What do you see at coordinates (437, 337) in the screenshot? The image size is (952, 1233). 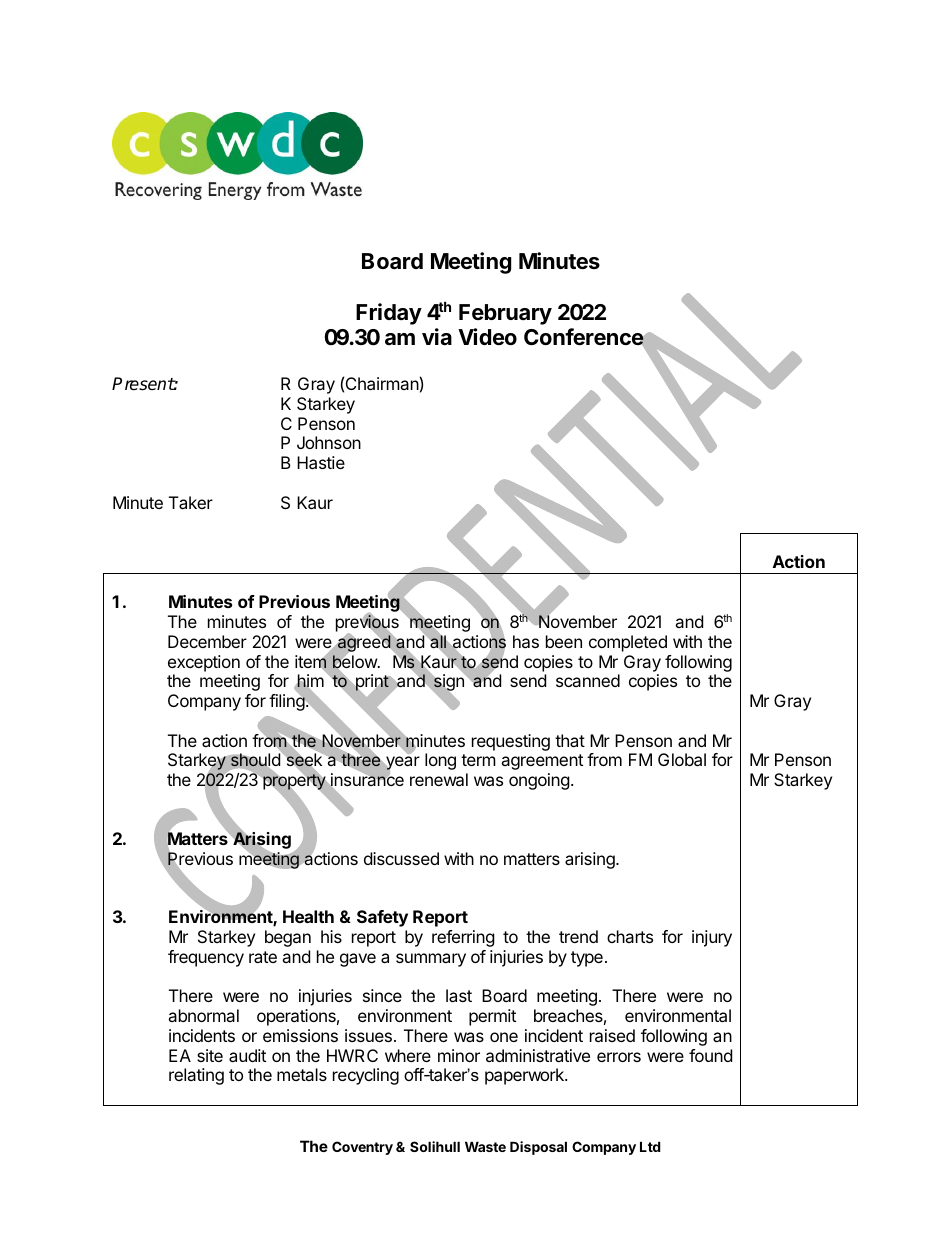 I see `via` at bounding box center [437, 337].
